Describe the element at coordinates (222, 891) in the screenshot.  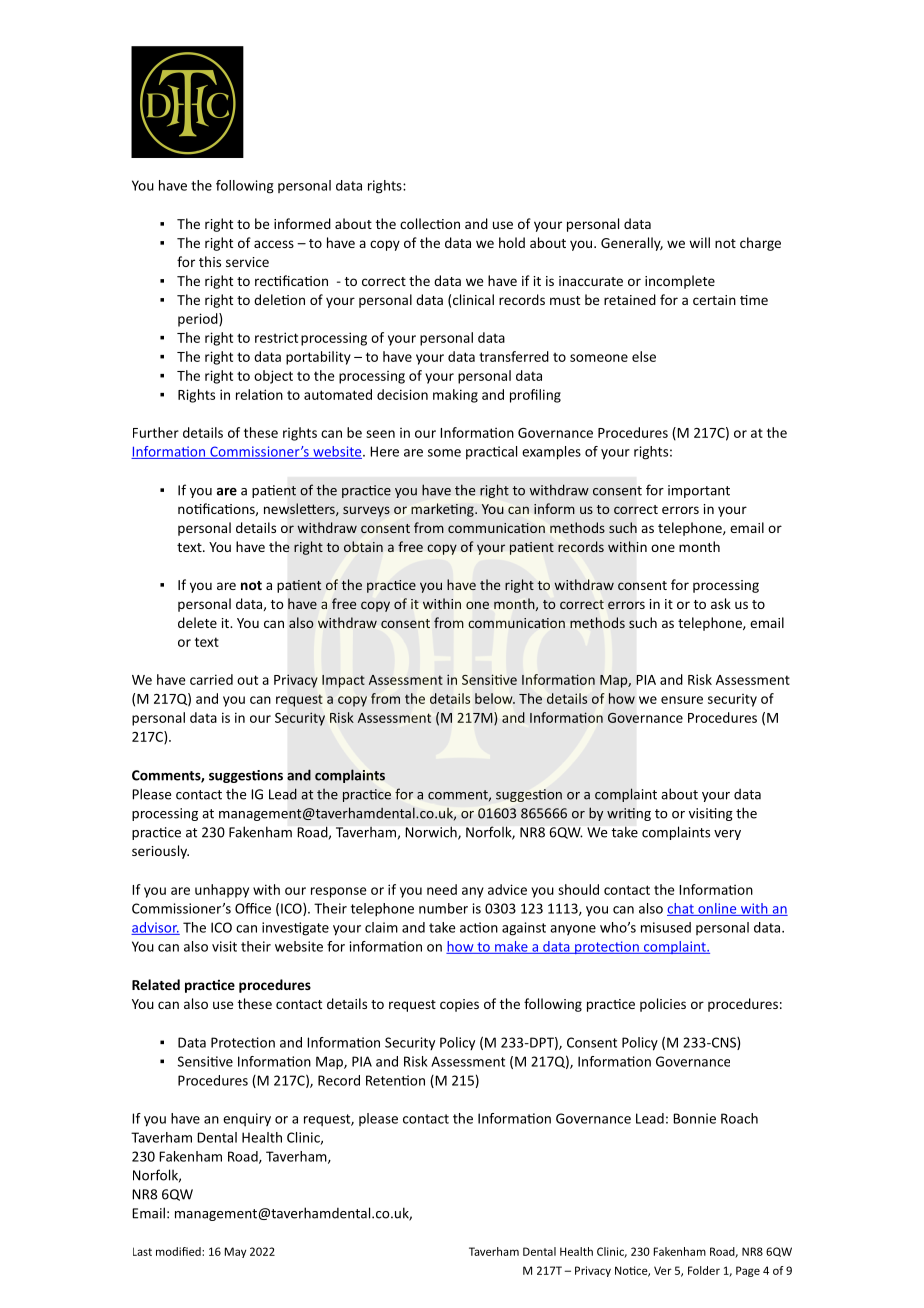
I see `unhappy` at that location.
